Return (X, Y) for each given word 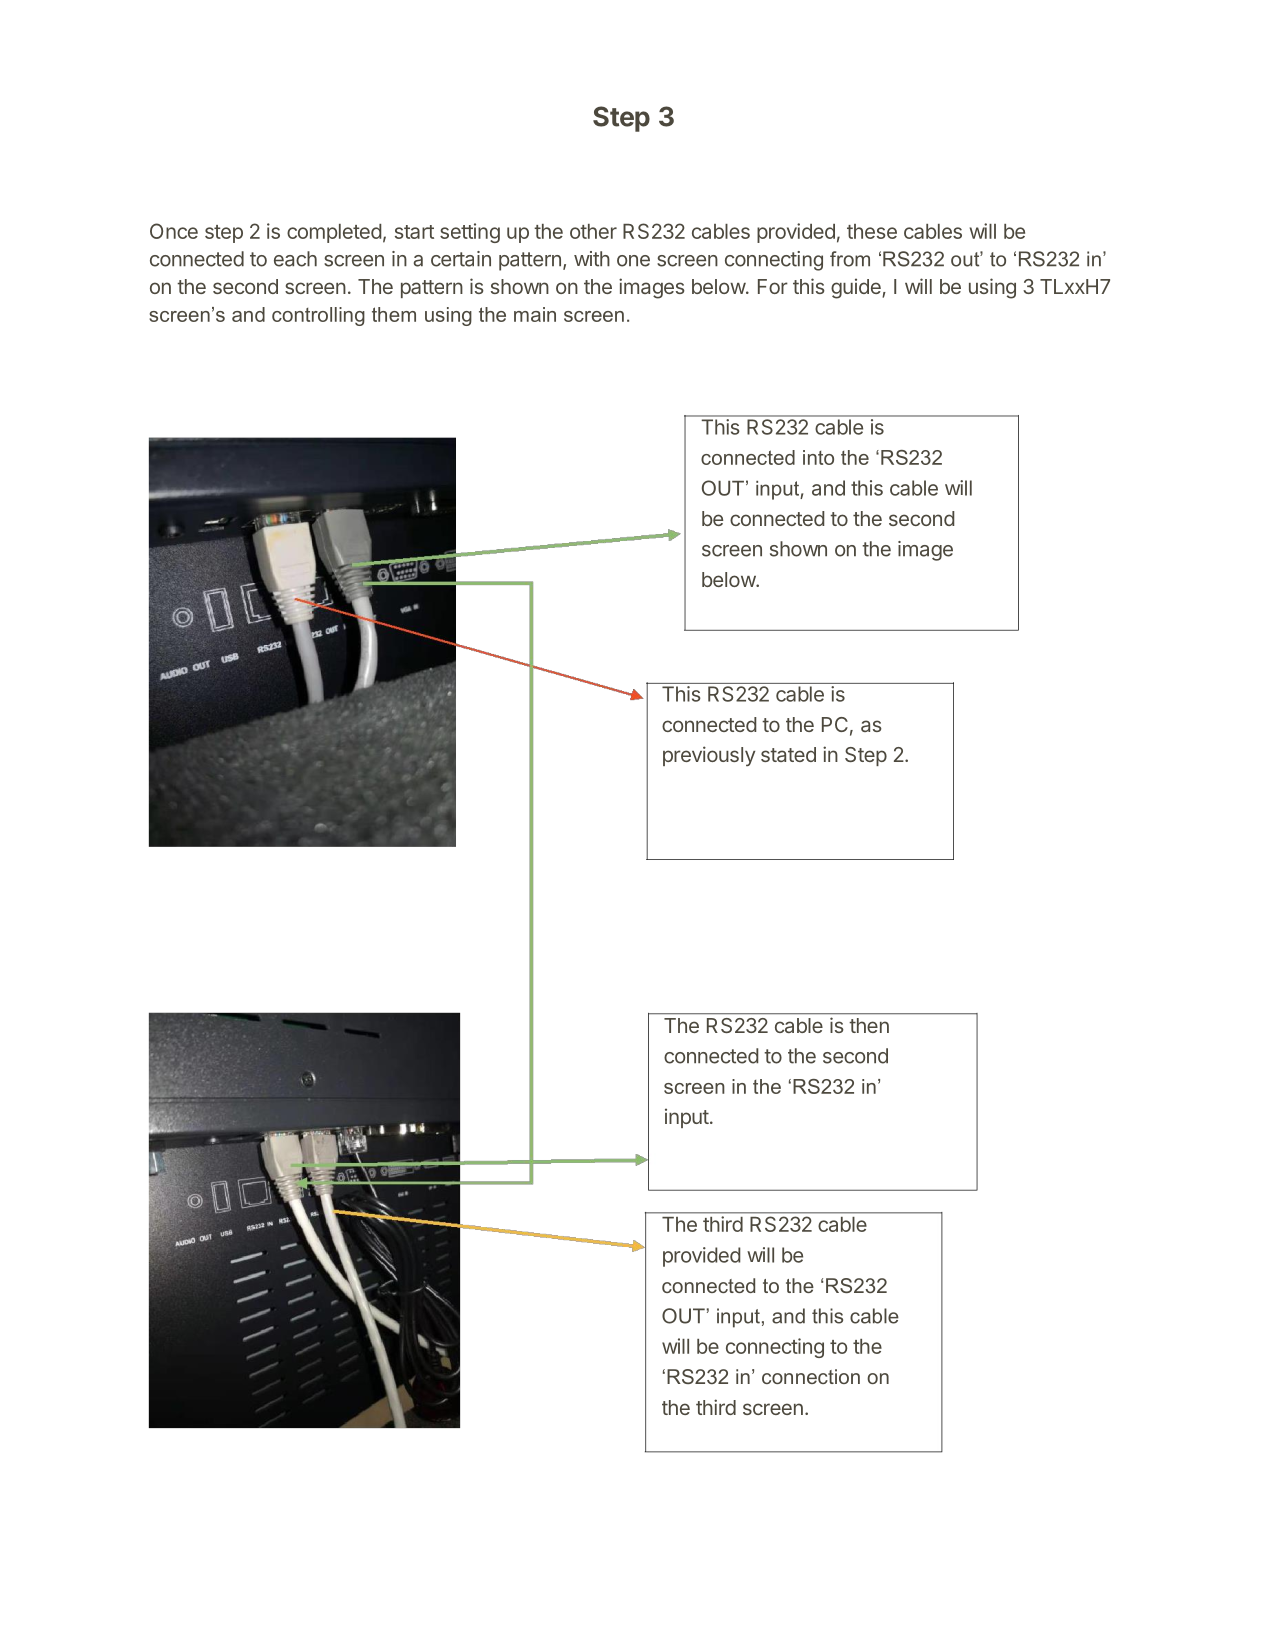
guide (857, 288)
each (295, 259)
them (394, 314)
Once (174, 231)
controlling (318, 316)
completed (334, 233)
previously (709, 756)
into (818, 457)
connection (811, 1376)
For (773, 286)
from (850, 259)
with (592, 259)
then (869, 1025)
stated (788, 754)
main (535, 314)
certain (461, 259)
